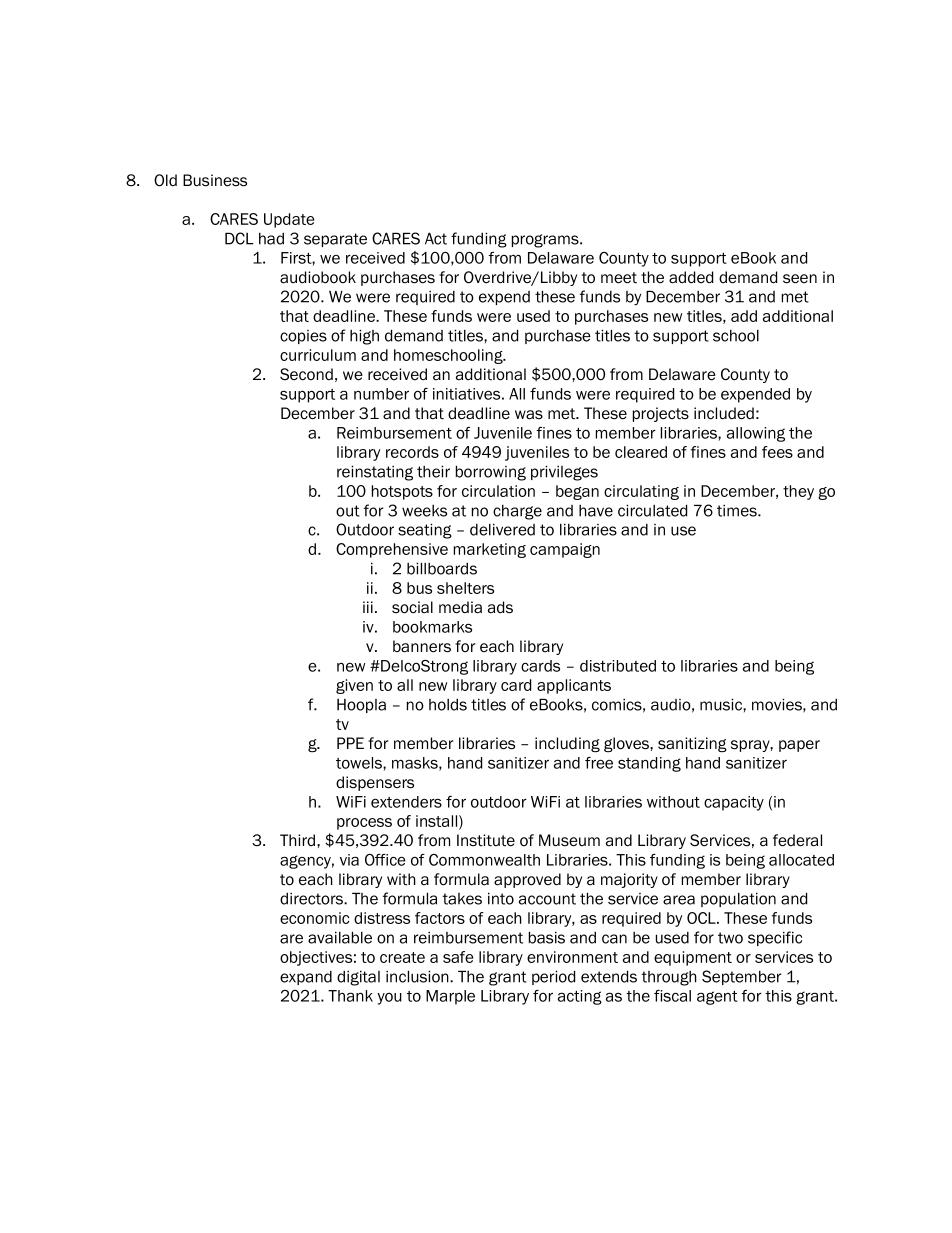  I want to click on meet, so click(619, 278).
